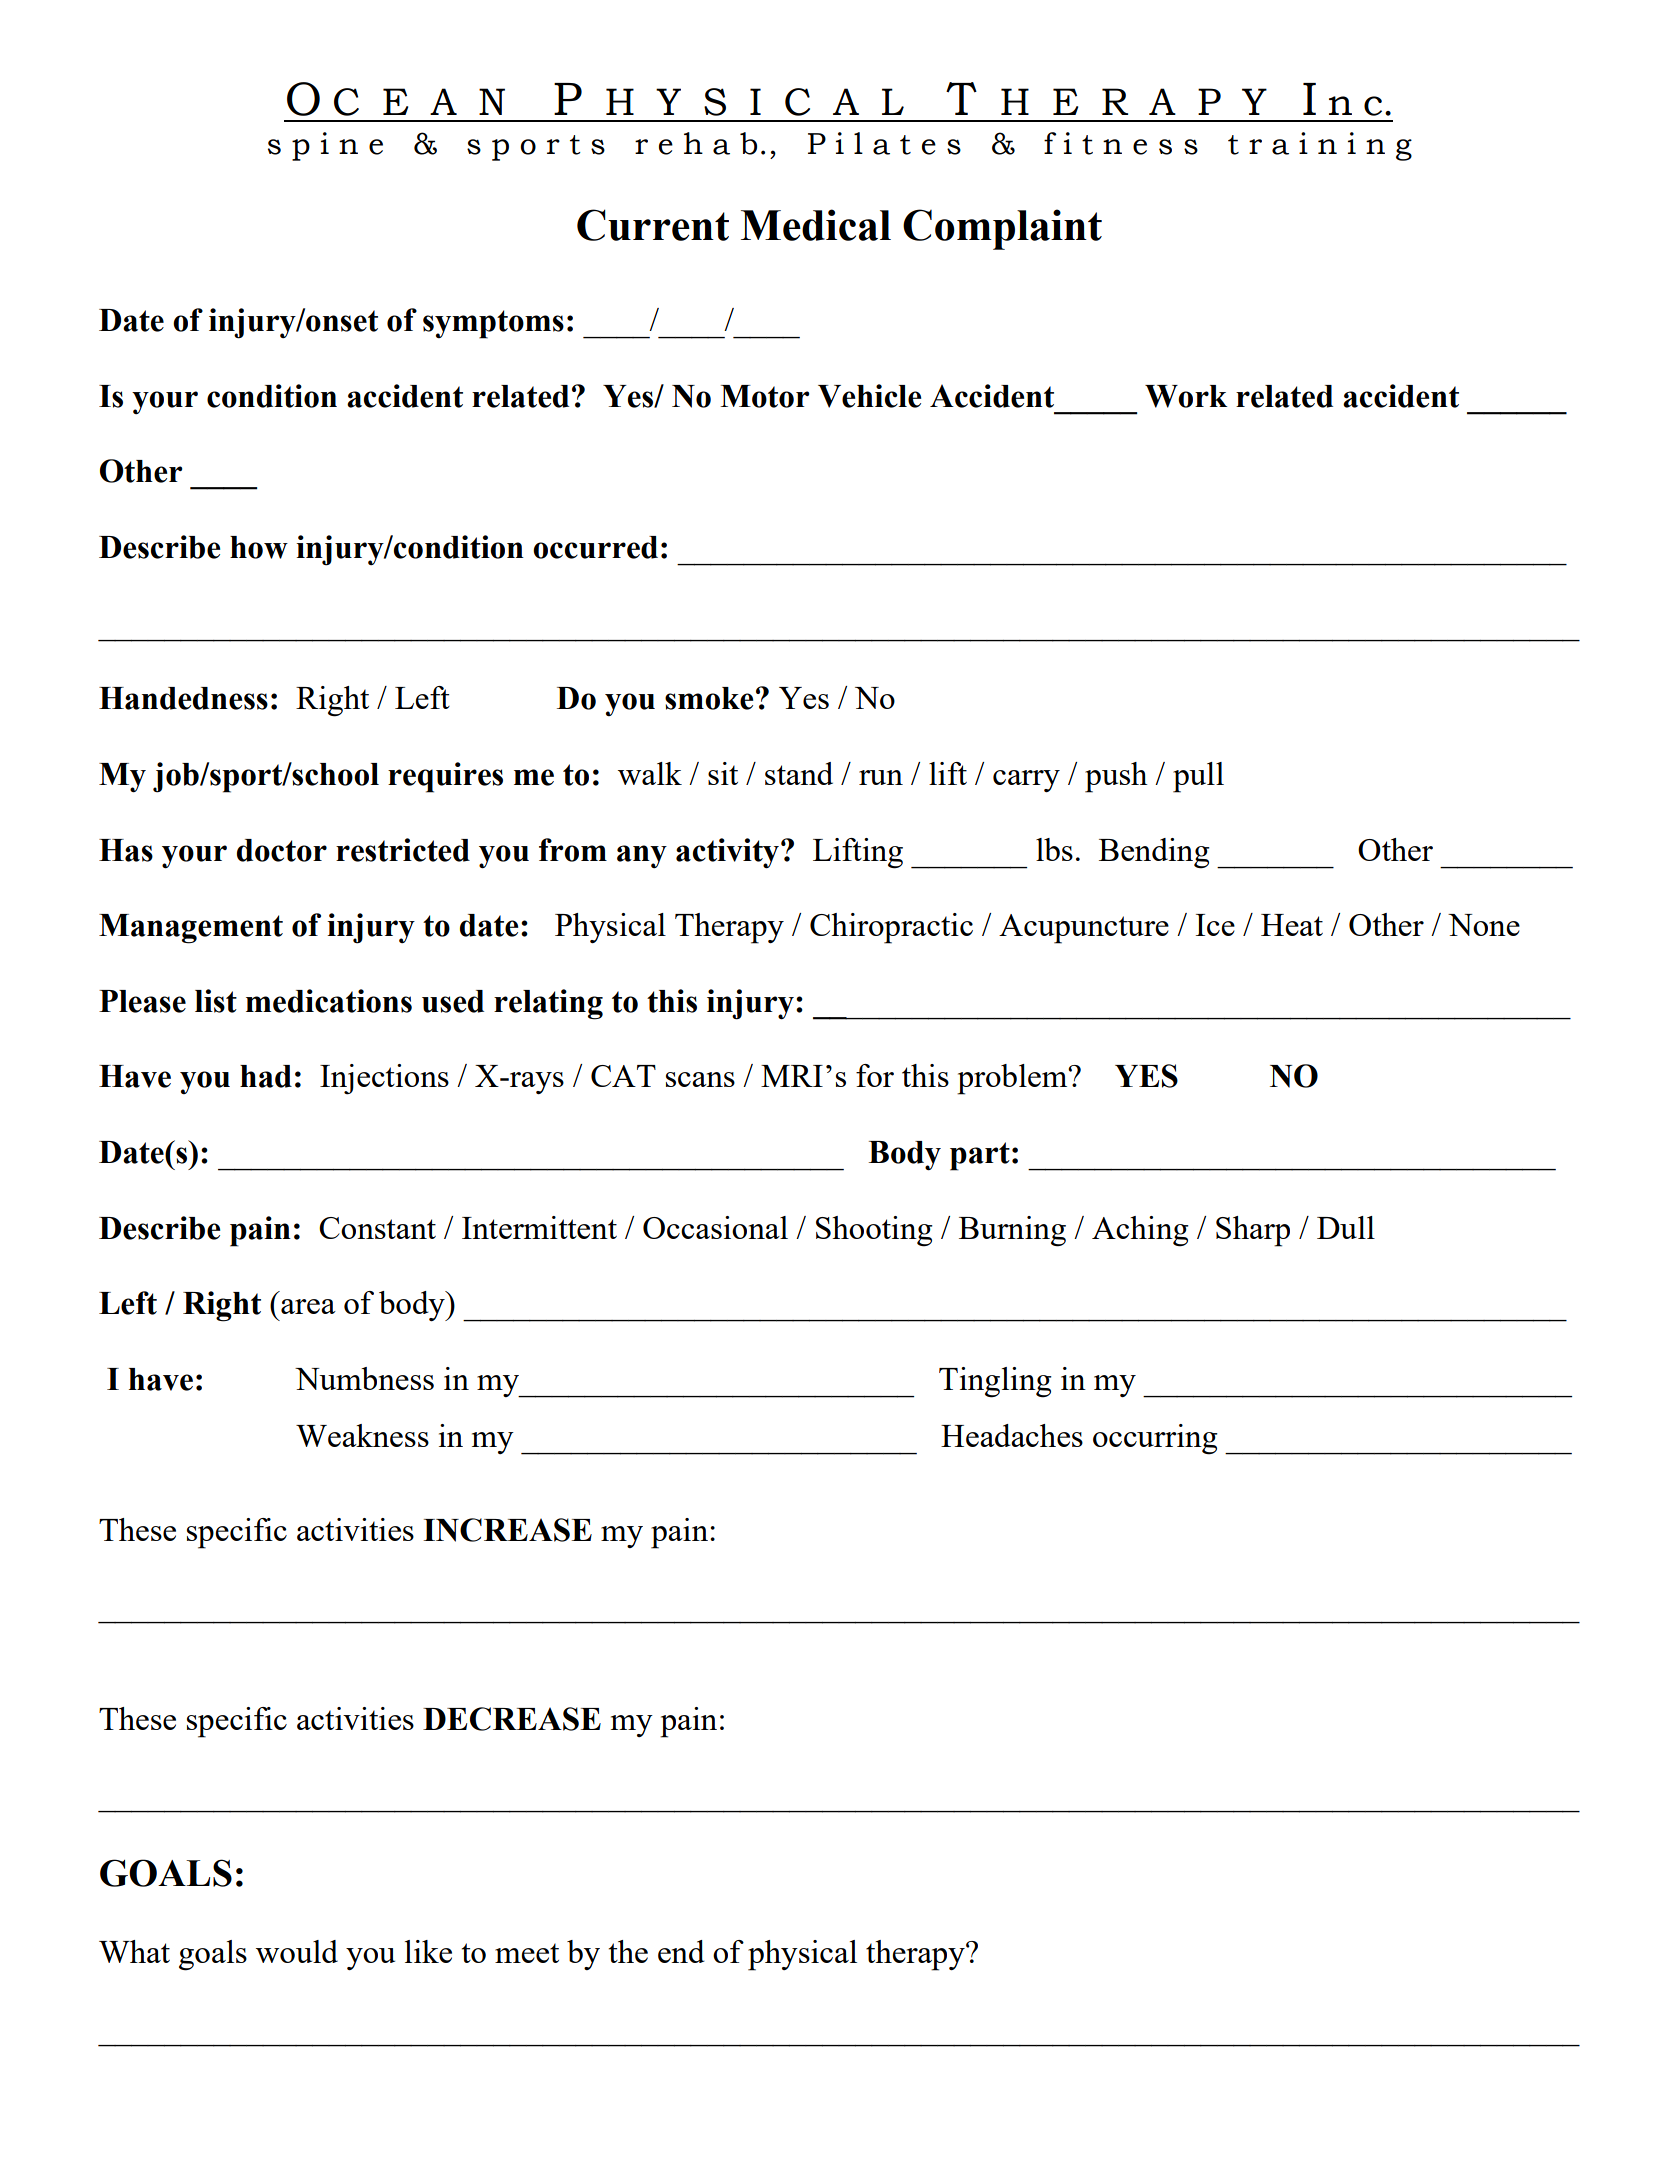 The height and width of the screenshot is (2171, 1678). What do you see at coordinates (816, 225) in the screenshot?
I see `Medical` at bounding box center [816, 225].
